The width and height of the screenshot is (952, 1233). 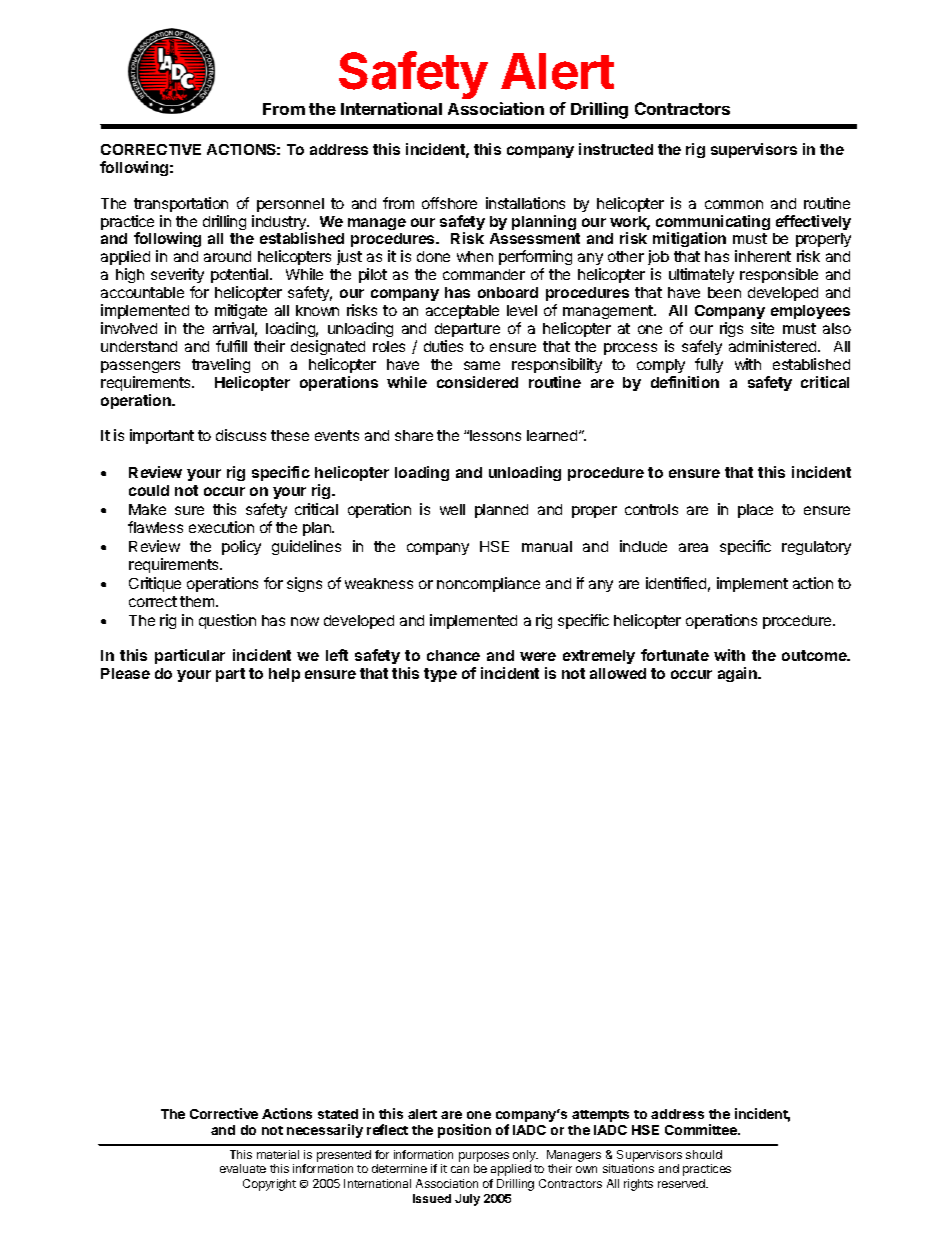 What do you see at coordinates (449, 203) in the screenshot?
I see `offshore` at bounding box center [449, 203].
